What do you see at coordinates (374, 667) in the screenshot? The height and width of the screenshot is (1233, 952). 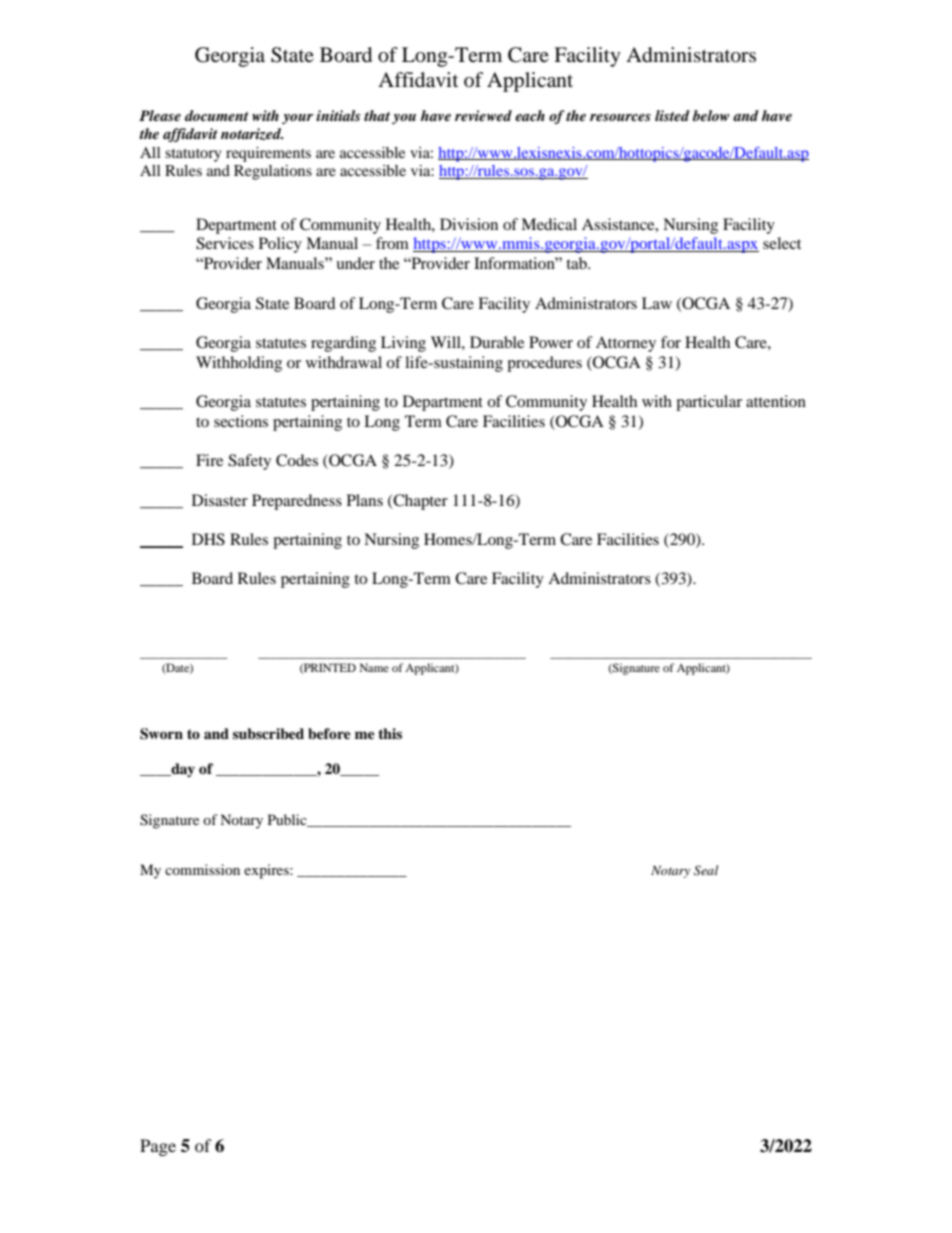 I see `Name` at bounding box center [374, 667].
